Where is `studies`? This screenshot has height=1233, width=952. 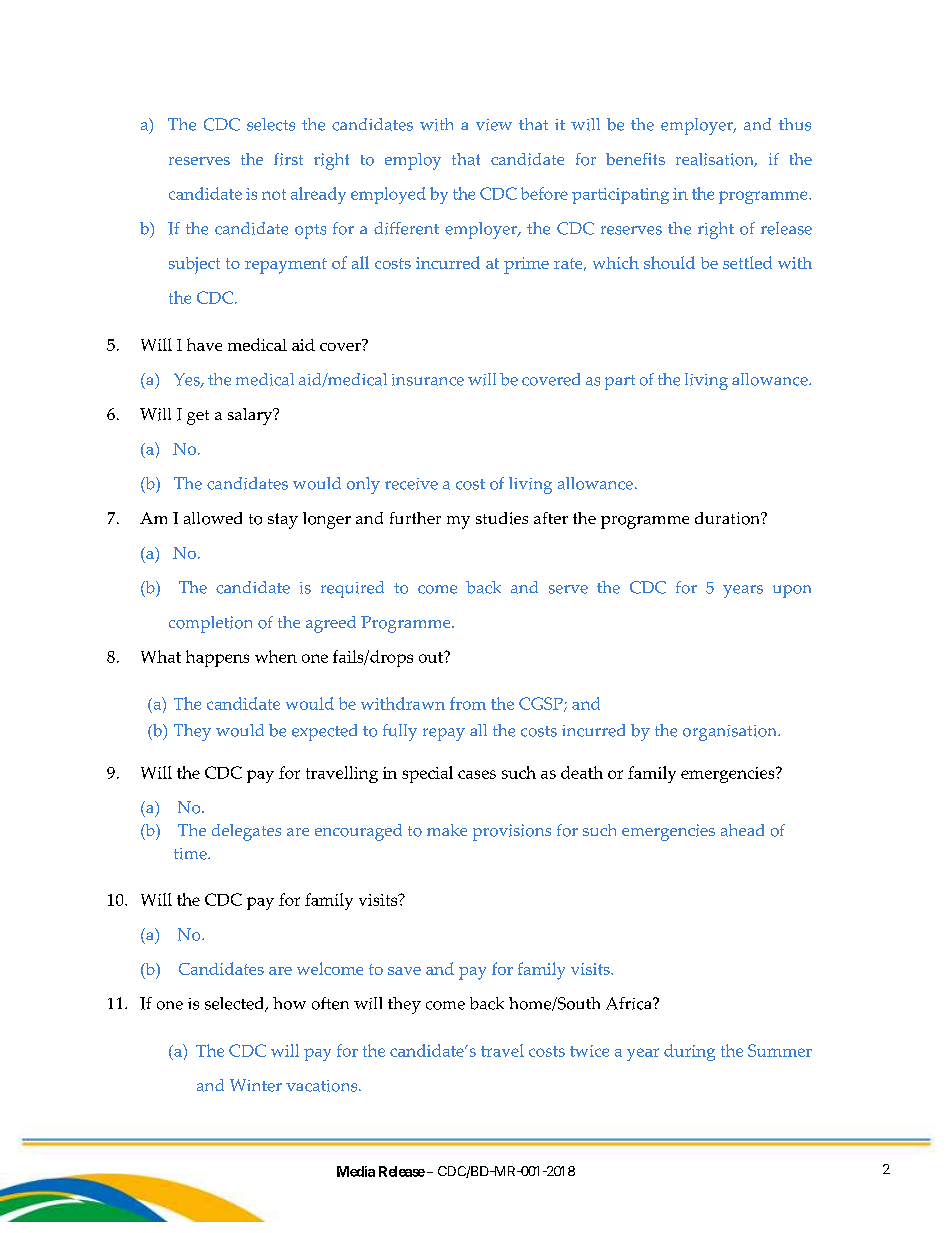 studies is located at coordinates (502, 518).
